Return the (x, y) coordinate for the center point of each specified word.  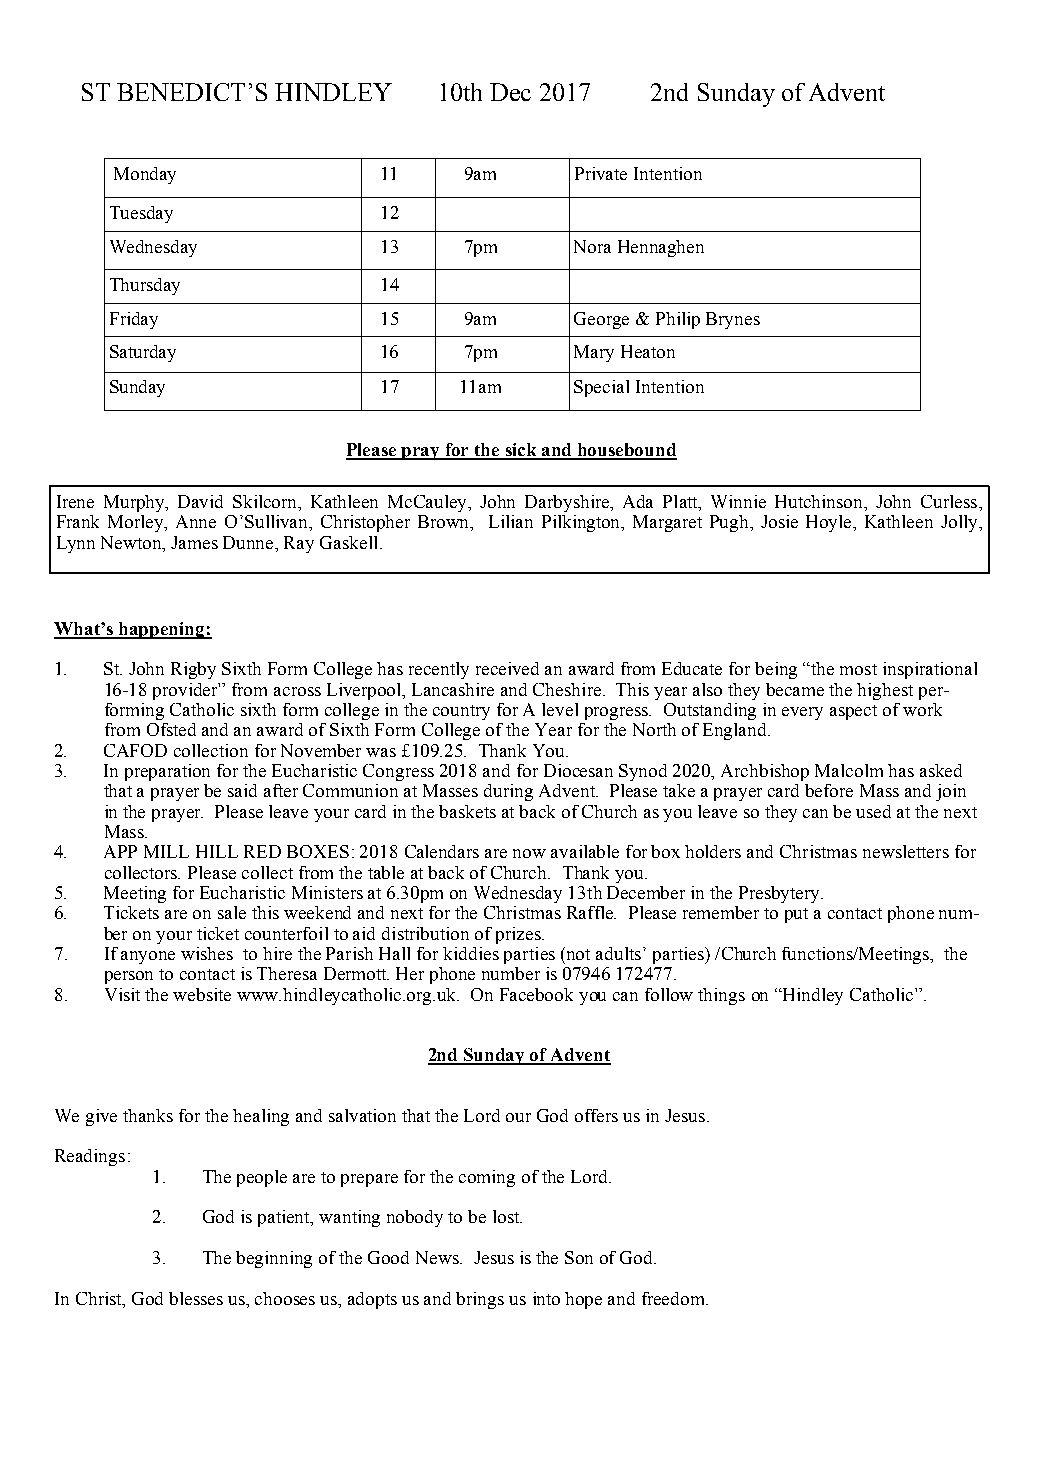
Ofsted (171, 729)
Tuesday (141, 214)
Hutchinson (820, 503)
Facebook (536, 994)
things (721, 996)
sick (521, 451)
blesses (196, 1298)
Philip (678, 320)
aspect (853, 712)
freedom (674, 1298)
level (560, 709)
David (200, 501)
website (202, 994)
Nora (592, 246)
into (546, 1298)
